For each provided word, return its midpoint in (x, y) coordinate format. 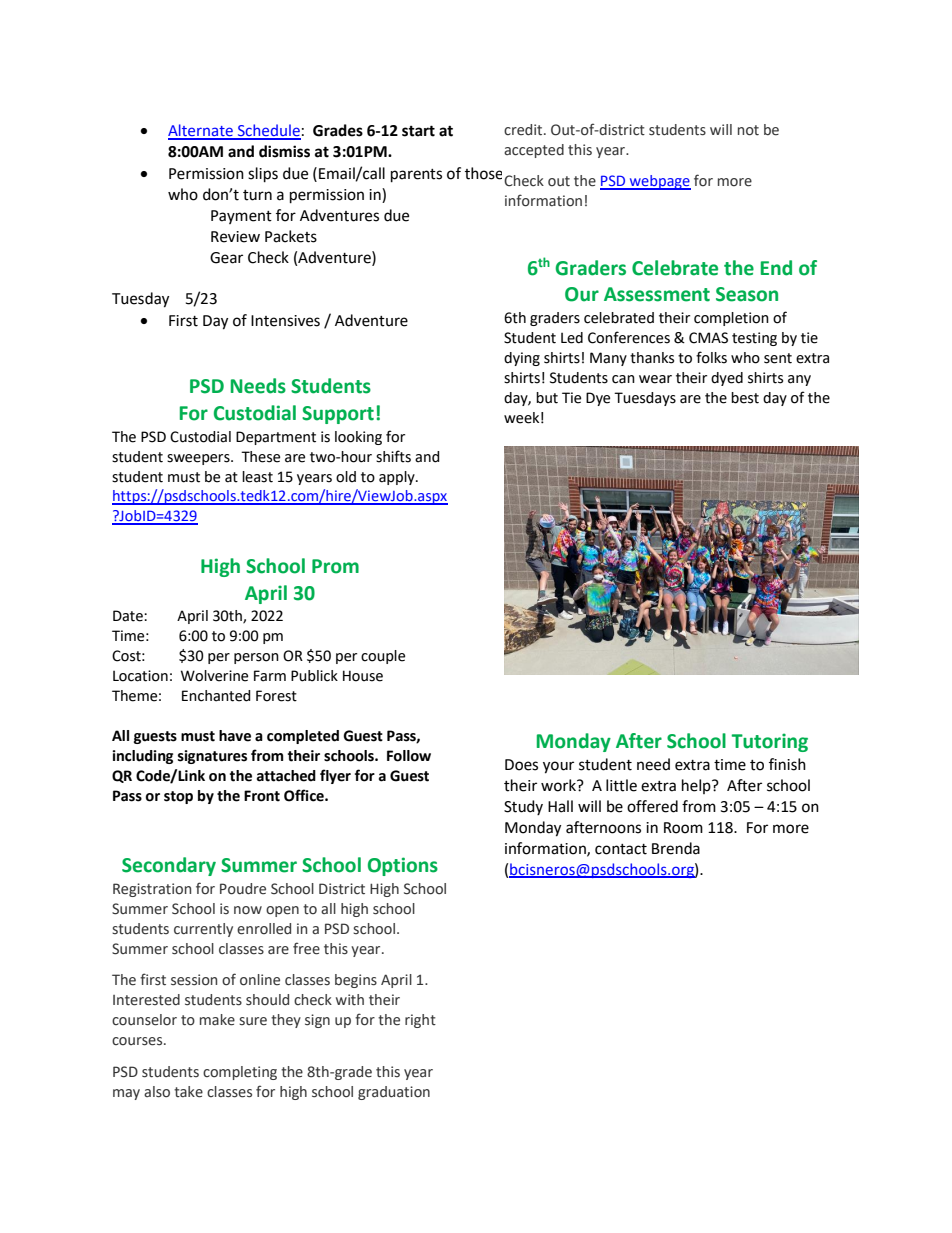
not (748, 130)
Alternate (201, 131)
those (483, 173)
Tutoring (769, 742)
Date (129, 616)
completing (240, 1073)
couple (383, 657)
